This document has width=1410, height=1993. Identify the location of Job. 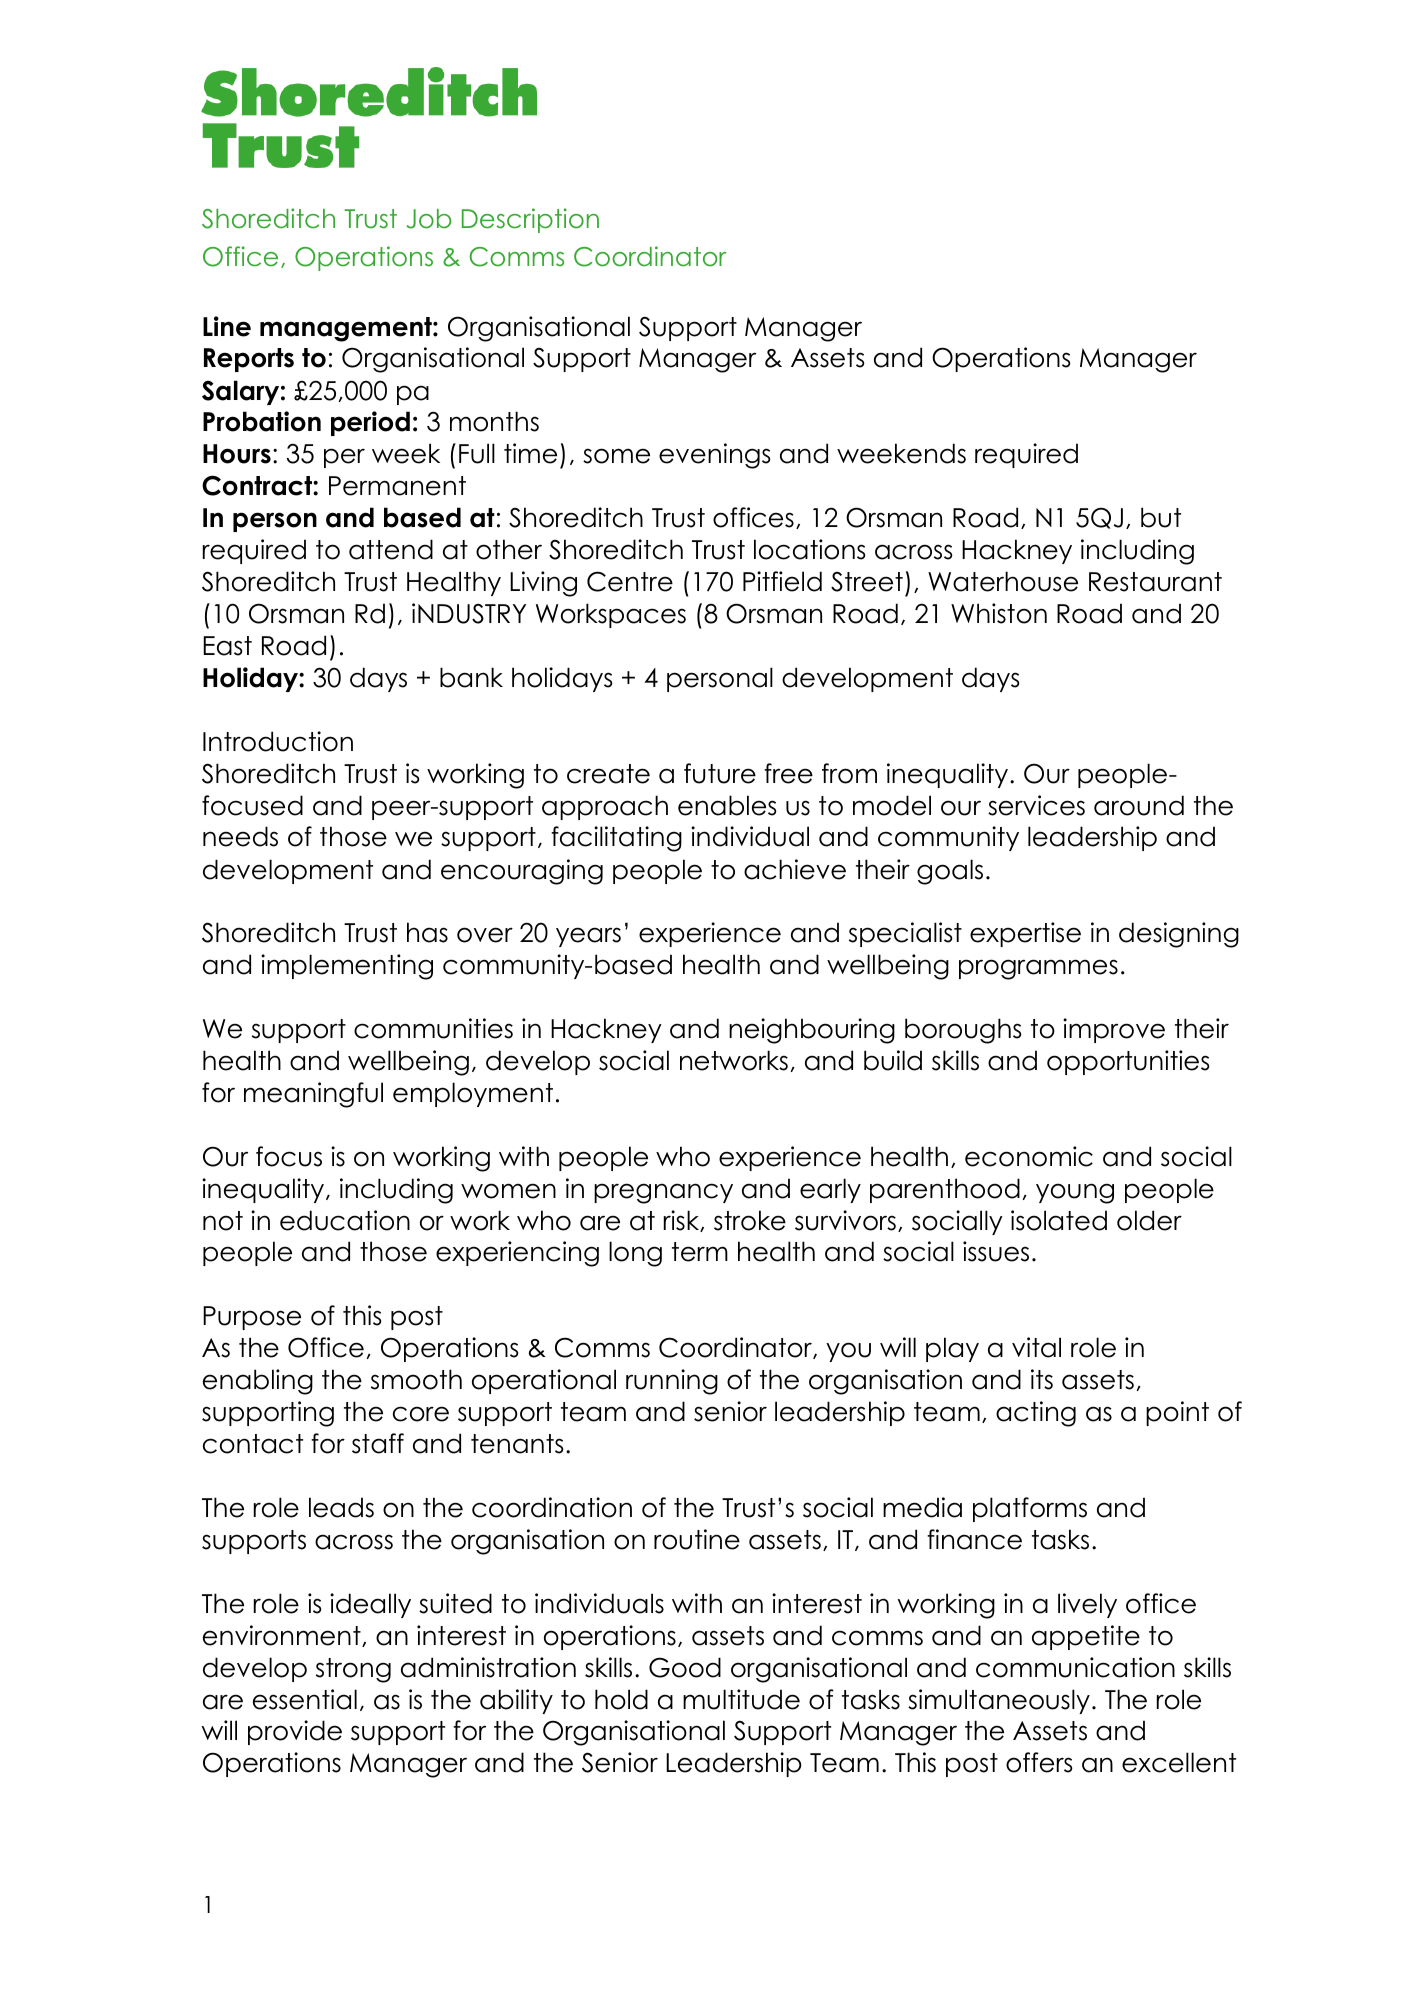
(428, 219).
